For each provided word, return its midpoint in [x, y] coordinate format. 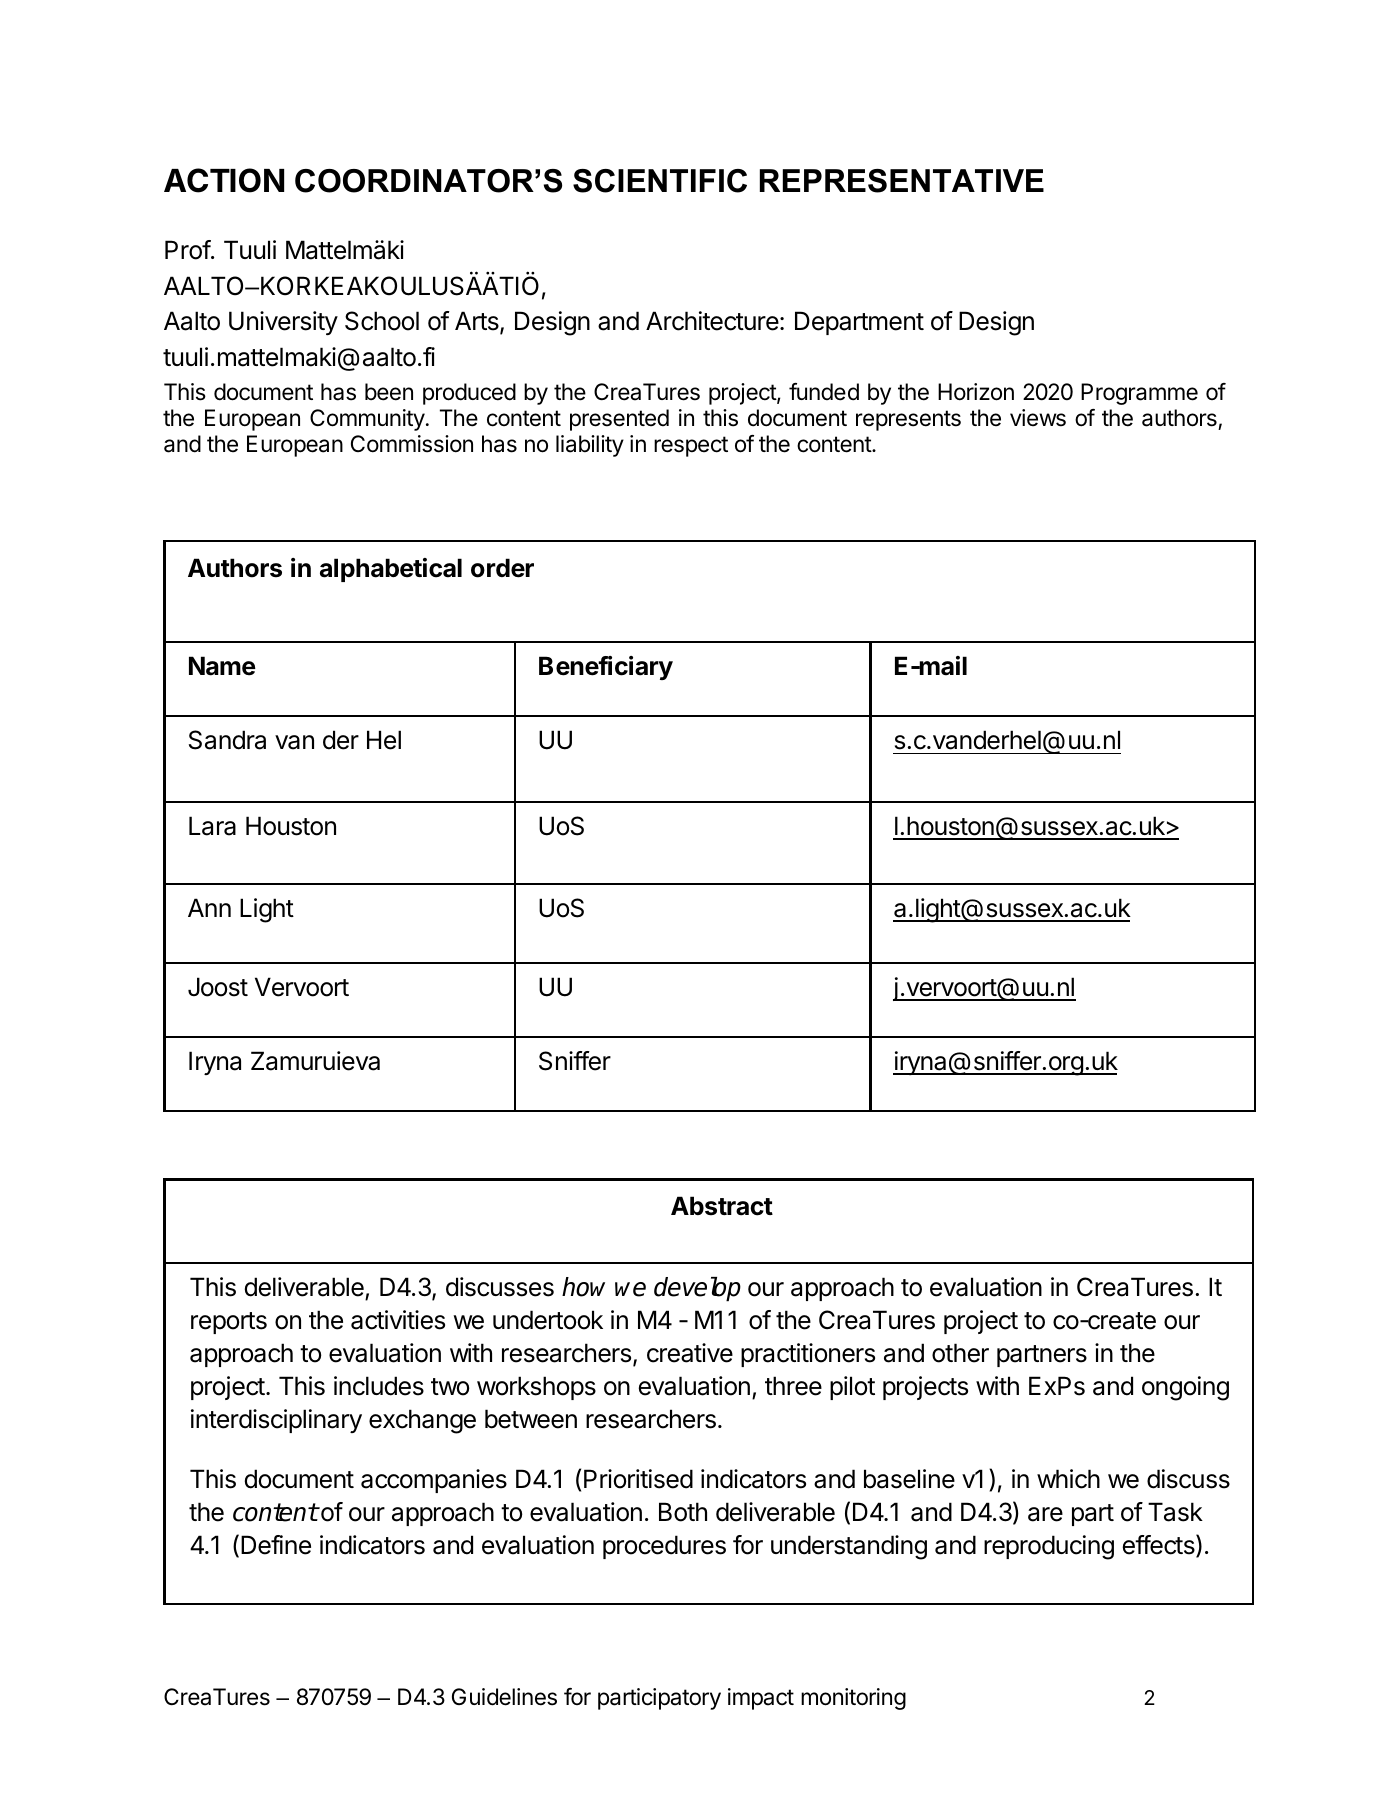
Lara [212, 826]
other [960, 1353]
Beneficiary [606, 668]
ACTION [224, 180]
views [1038, 418]
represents [908, 420]
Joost [218, 987]
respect [691, 446]
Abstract [722, 1206]
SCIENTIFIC [660, 181]
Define [276, 1545]
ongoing [1185, 1388]
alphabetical [391, 570]
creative [690, 1353]
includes [379, 1386]
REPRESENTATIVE [902, 181]
